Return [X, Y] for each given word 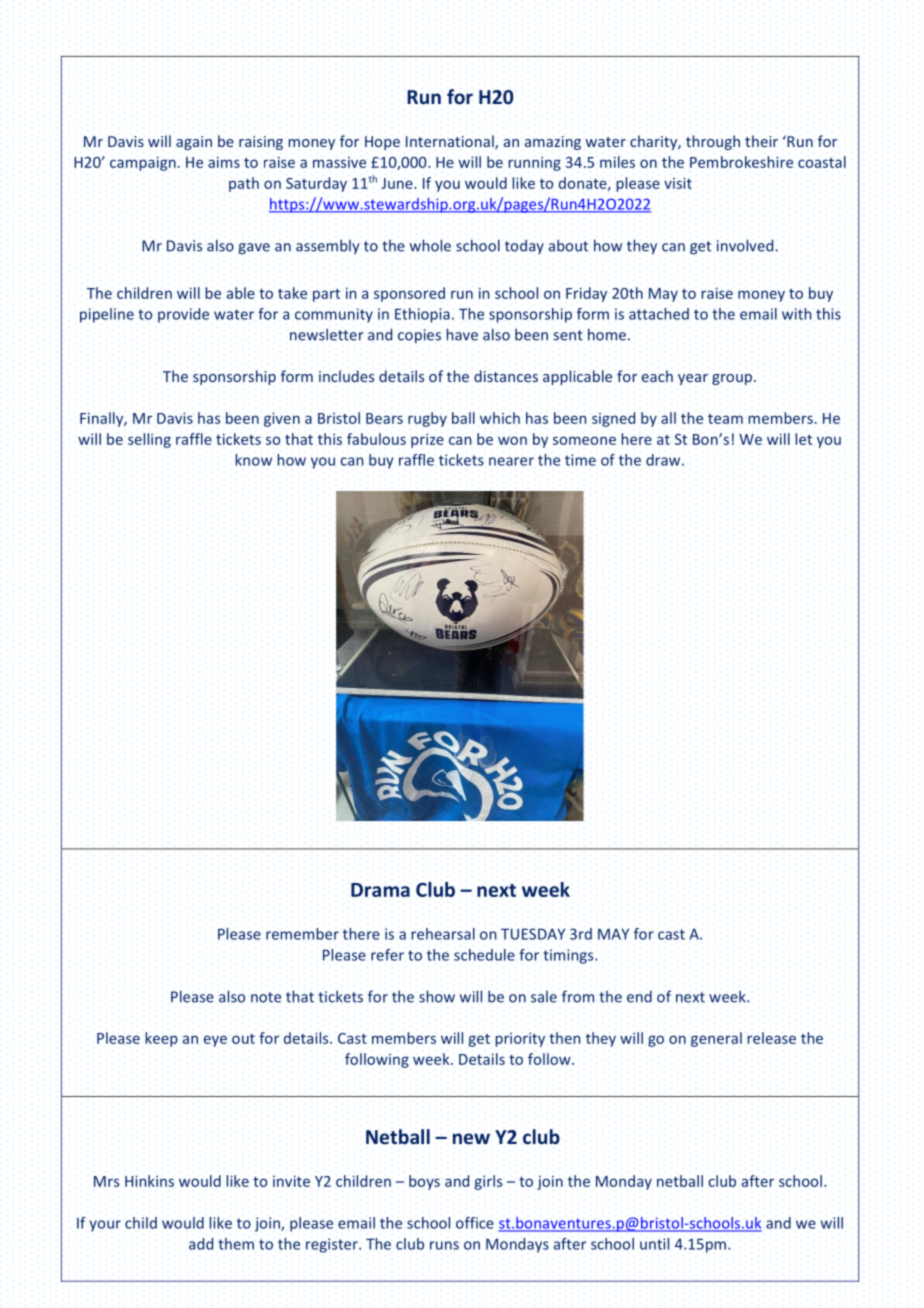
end [639, 996]
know [253, 460]
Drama [380, 890]
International [451, 142]
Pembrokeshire [741, 162]
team [725, 419]
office [475, 1223]
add [201, 1244]
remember [302, 934]
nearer [511, 461]
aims [224, 162]
